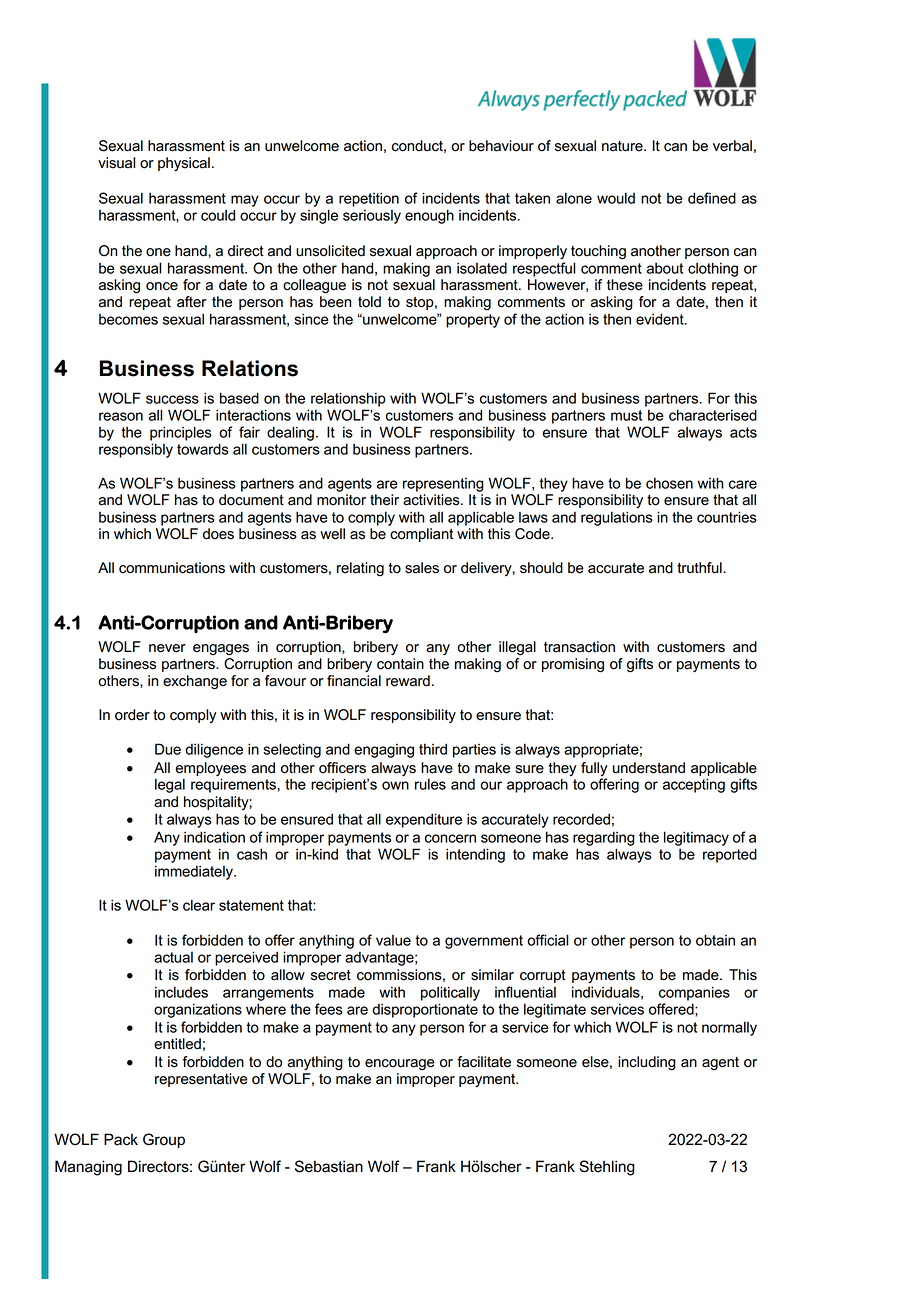 This screenshot has height=1308, width=924. Describe the element at coordinates (712, 198) in the screenshot. I see `defined` at that location.
